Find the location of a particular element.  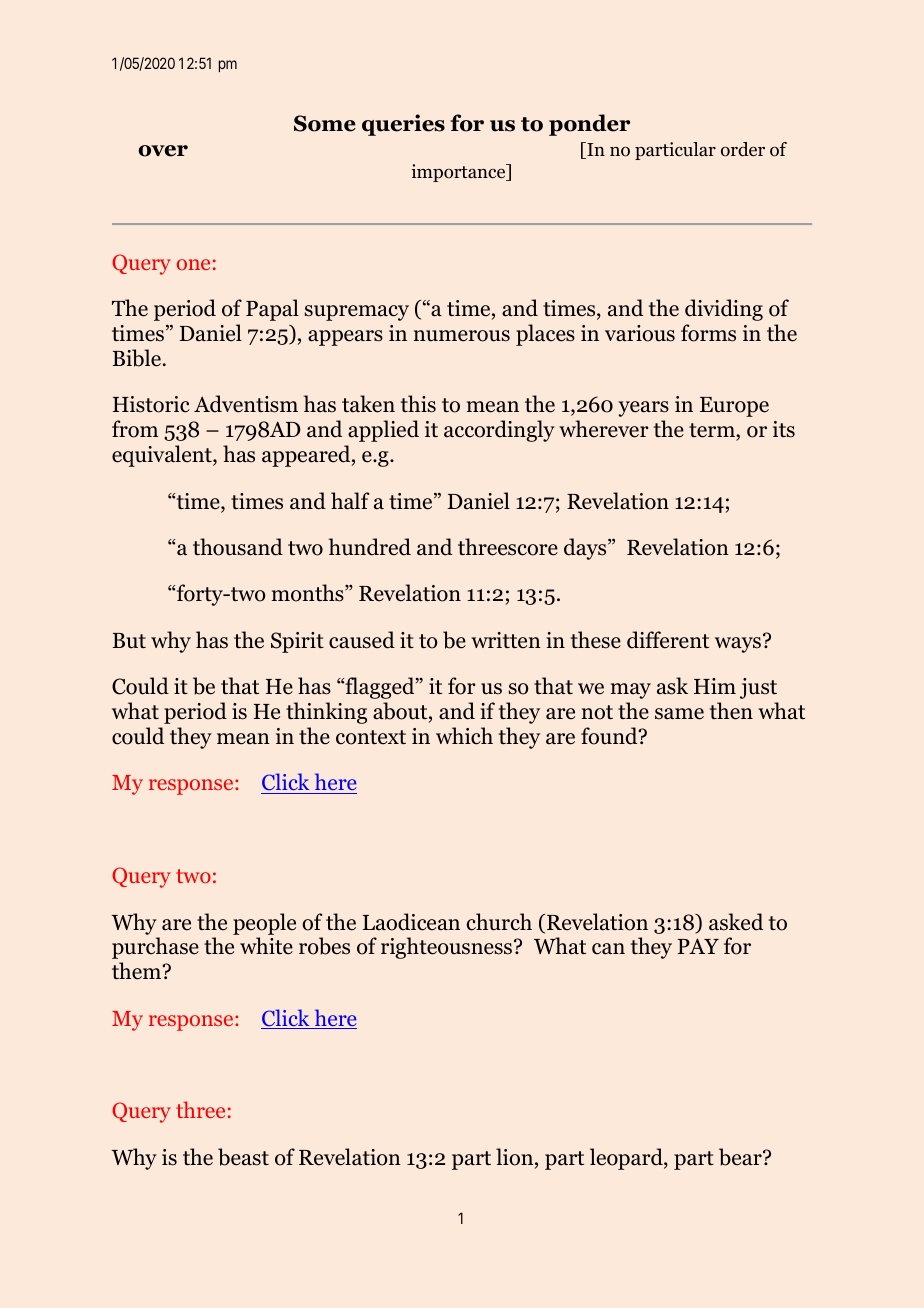

bear is located at coordinates (741, 1157).
